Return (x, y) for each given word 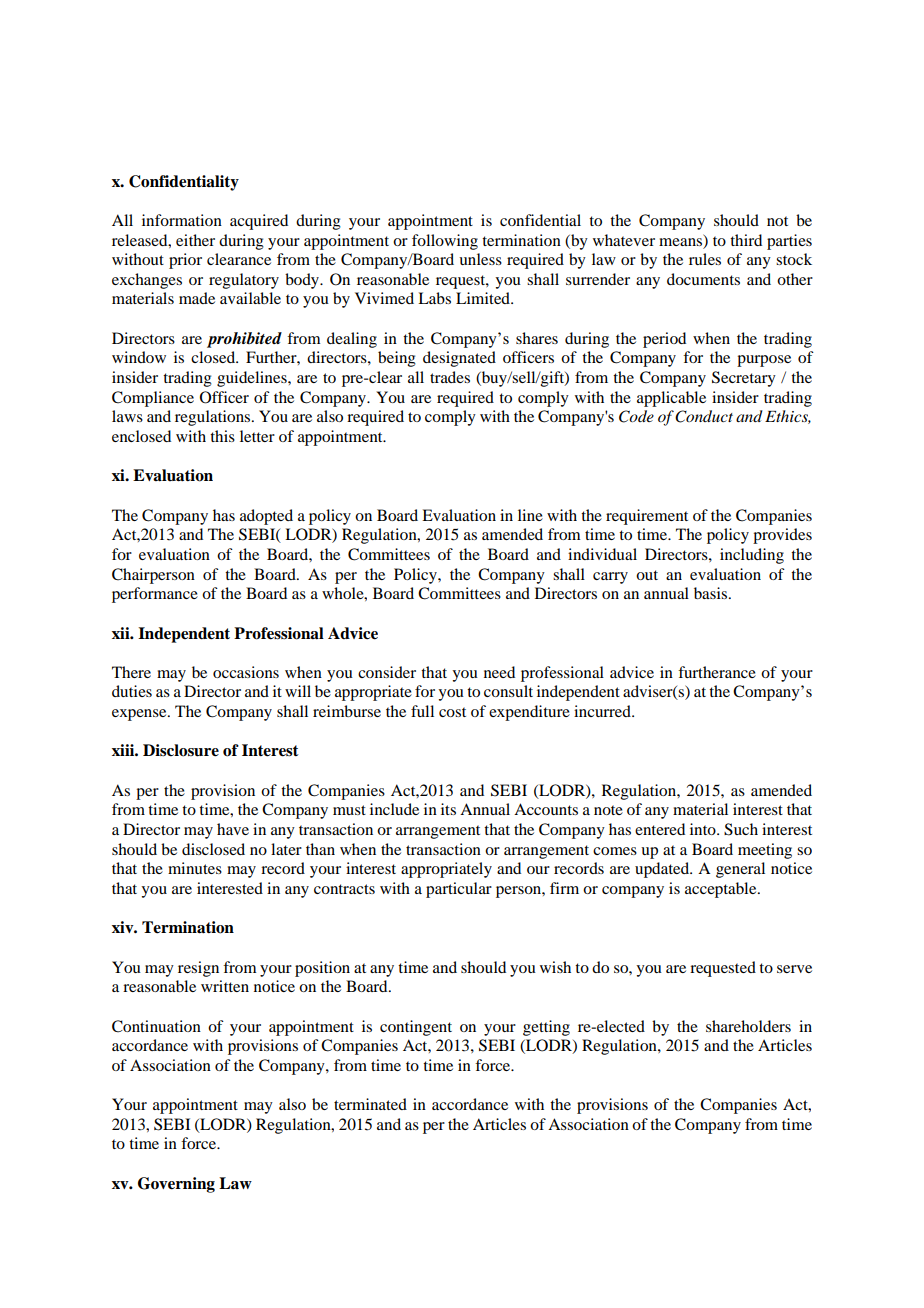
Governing (176, 1185)
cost (452, 712)
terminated (370, 1104)
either (195, 240)
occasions (246, 672)
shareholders (748, 1026)
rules (705, 259)
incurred (603, 711)
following (445, 242)
